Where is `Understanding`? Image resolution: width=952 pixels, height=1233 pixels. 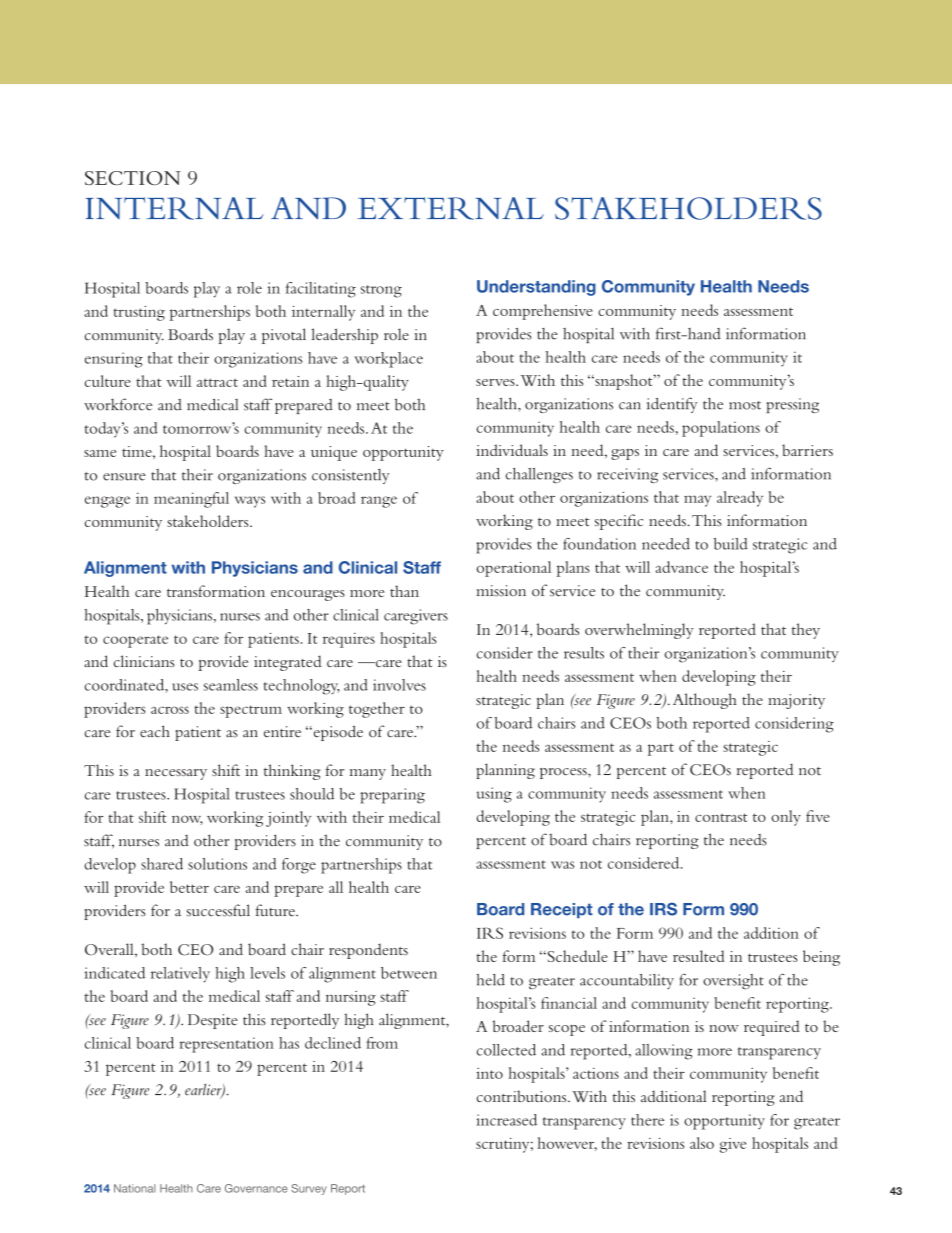
Understanding is located at coordinates (536, 288).
